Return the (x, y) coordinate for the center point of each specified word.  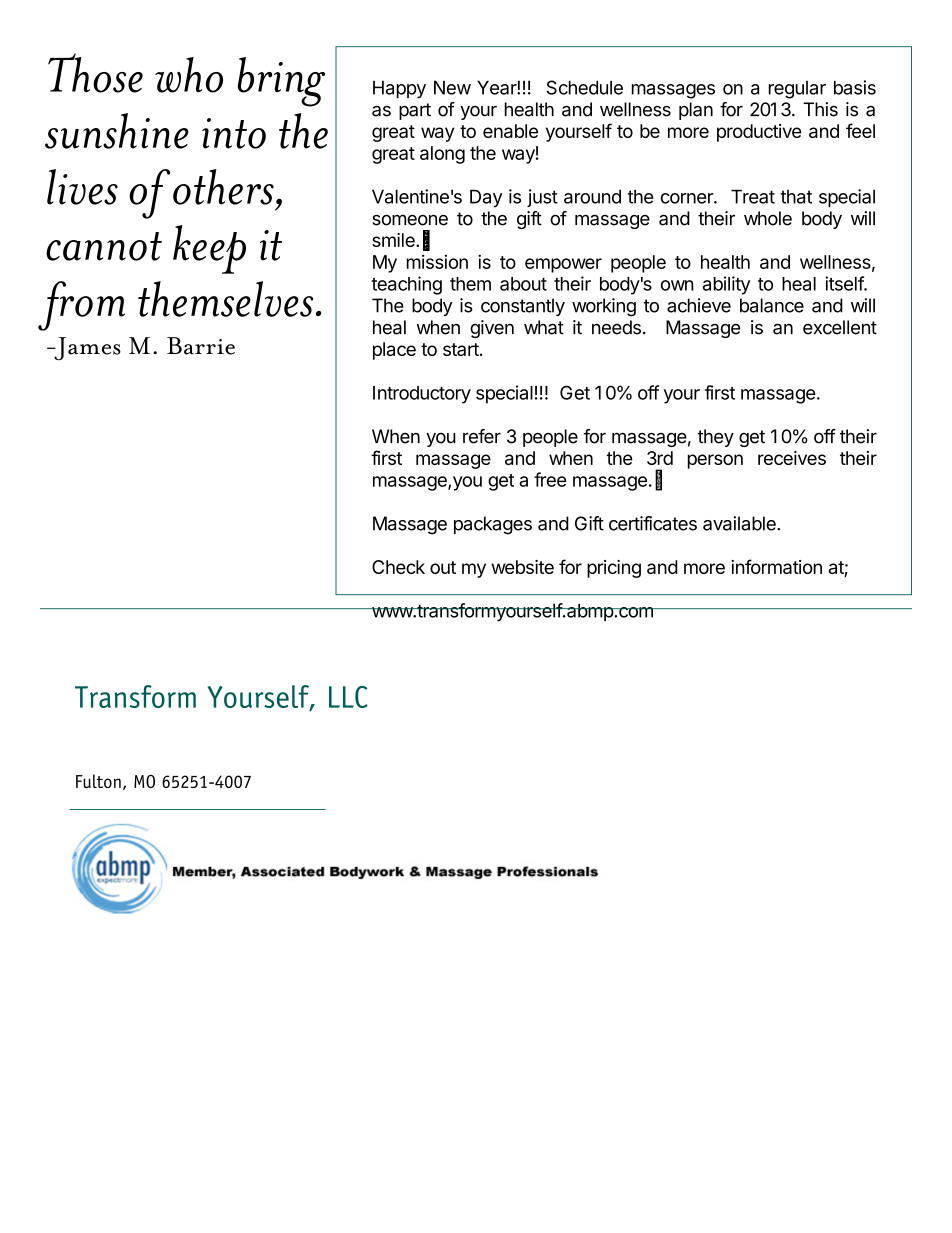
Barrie (201, 346)
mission (437, 262)
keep (209, 249)
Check (398, 567)
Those (95, 73)
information (776, 566)
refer (482, 436)
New (452, 87)
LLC (348, 697)
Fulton (98, 781)
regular (797, 90)
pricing (614, 569)
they (715, 438)
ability (726, 285)
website (522, 567)
